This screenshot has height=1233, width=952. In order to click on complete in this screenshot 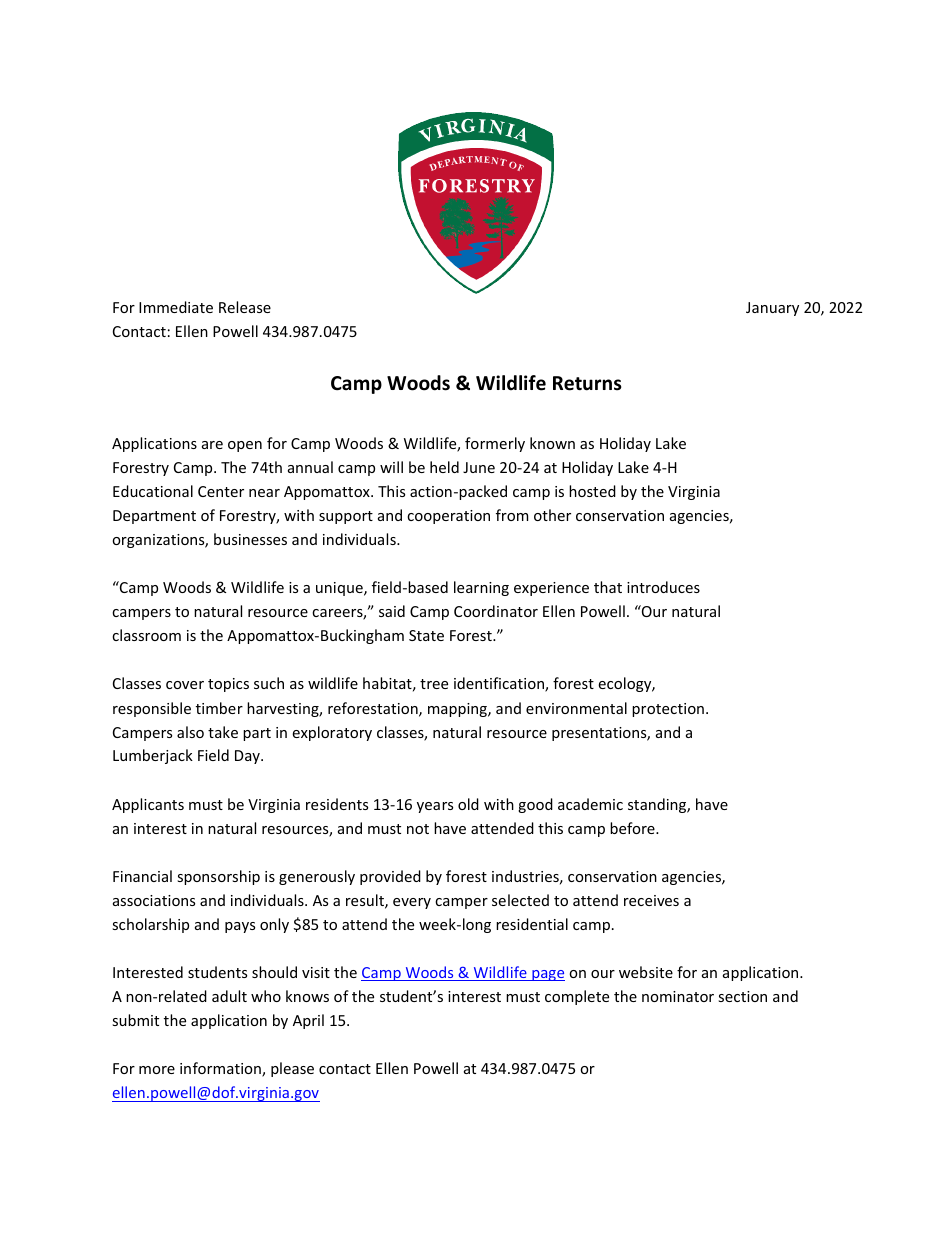, I will do `click(577, 997)`.
